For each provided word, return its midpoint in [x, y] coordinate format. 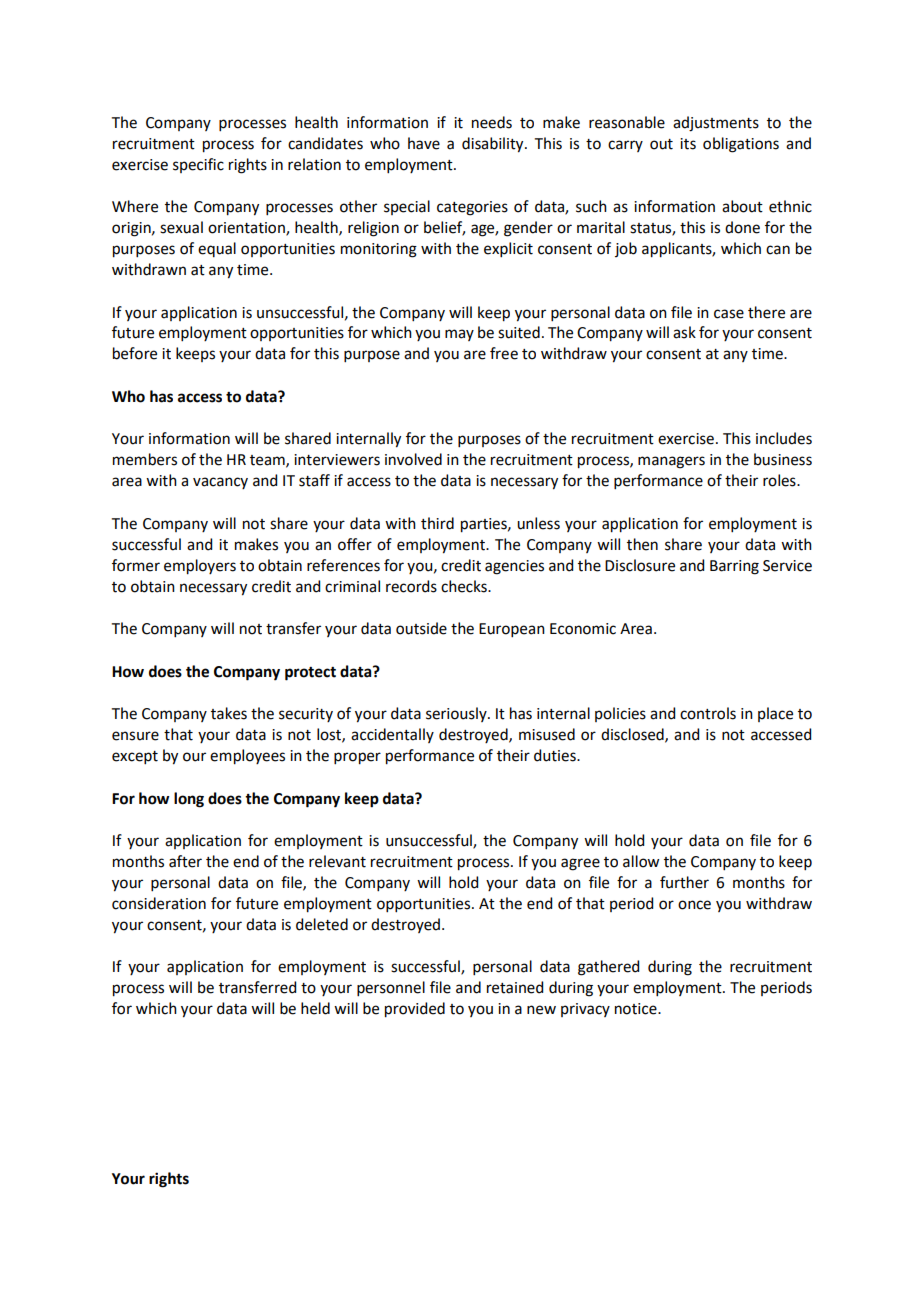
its [688, 144]
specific [198, 165]
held [315, 1008]
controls [708, 713]
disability [494, 145]
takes [229, 713]
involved [413, 459]
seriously [457, 714]
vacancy [220, 483]
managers [671, 462]
